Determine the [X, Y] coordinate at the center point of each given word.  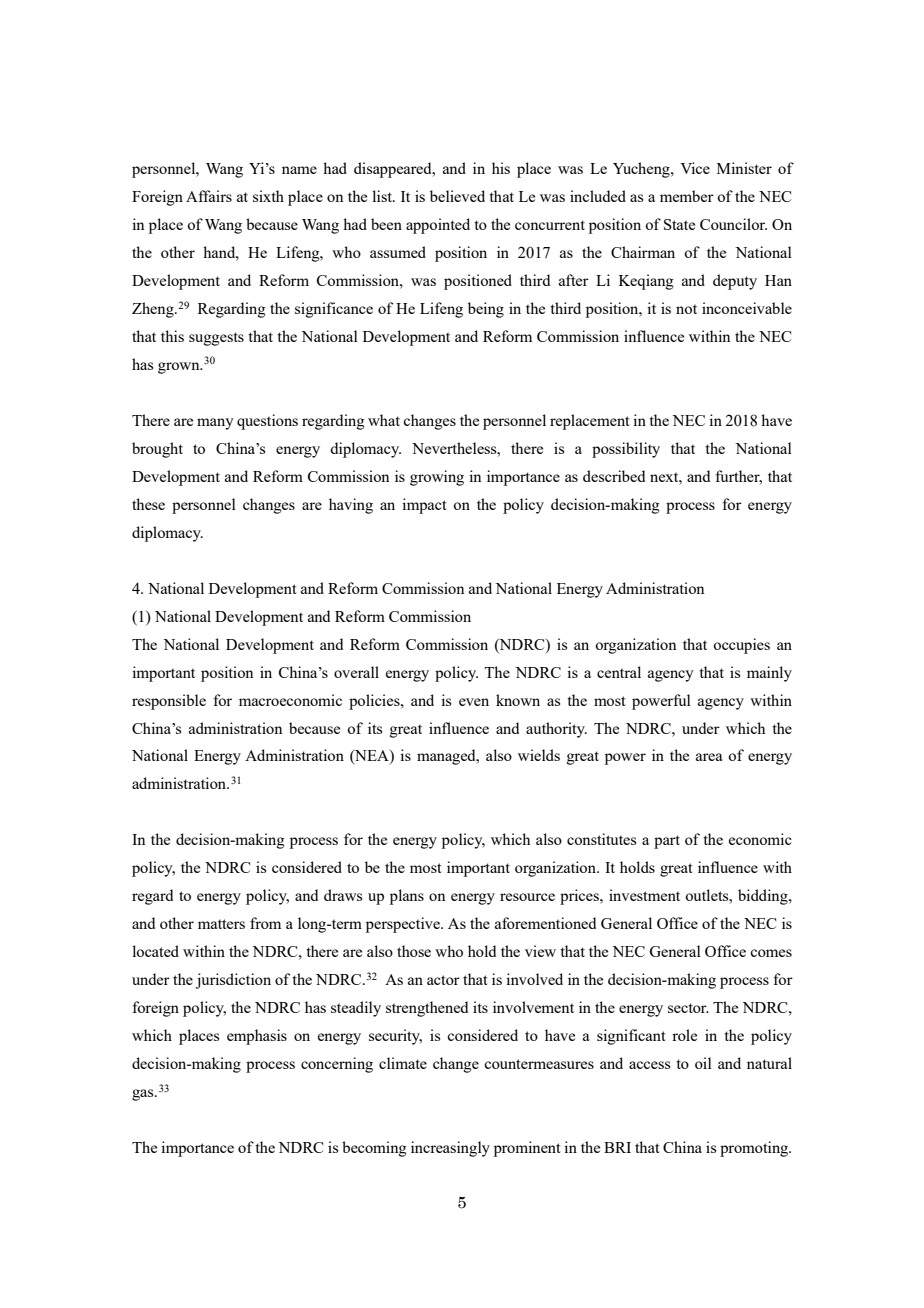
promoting [755, 1149]
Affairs [209, 196]
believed [457, 196]
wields [539, 755]
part [667, 842]
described [614, 476]
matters [221, 924]
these [148, 504]
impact [424, 506]
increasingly [450, 1149]
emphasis [257, 1037]
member [687, 196]
